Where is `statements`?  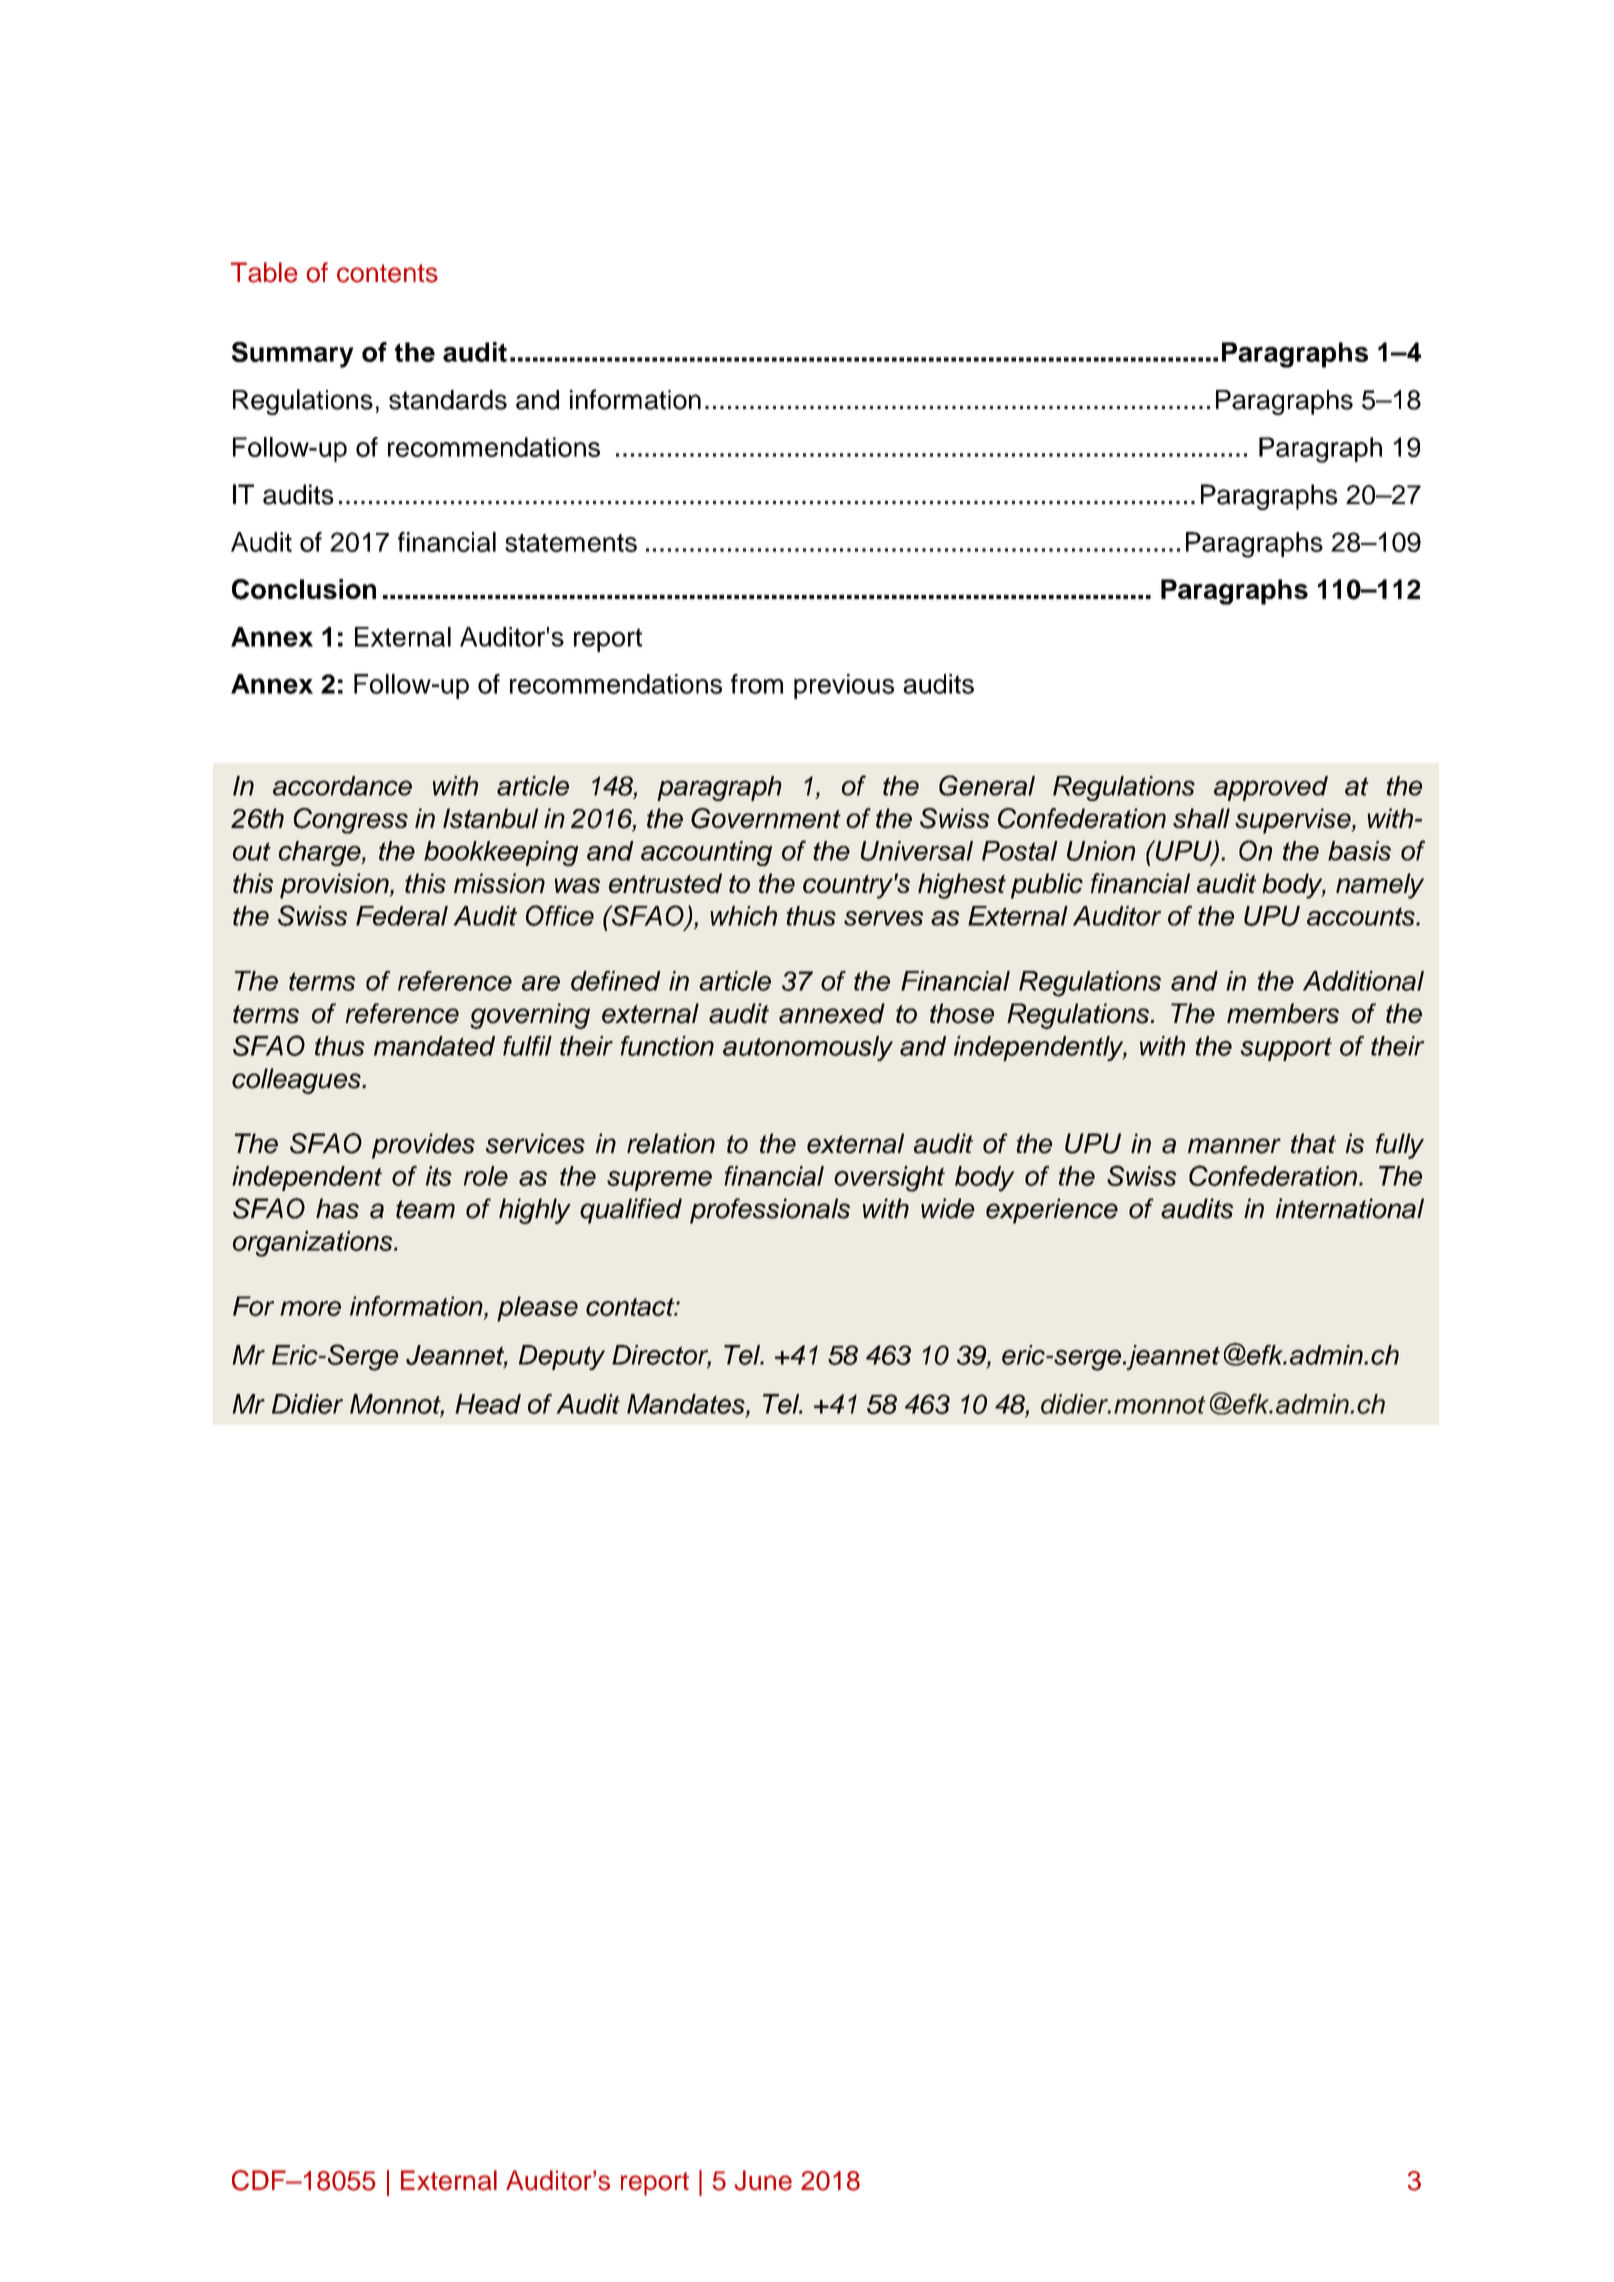 statements is located at coordinates (571, 542).
